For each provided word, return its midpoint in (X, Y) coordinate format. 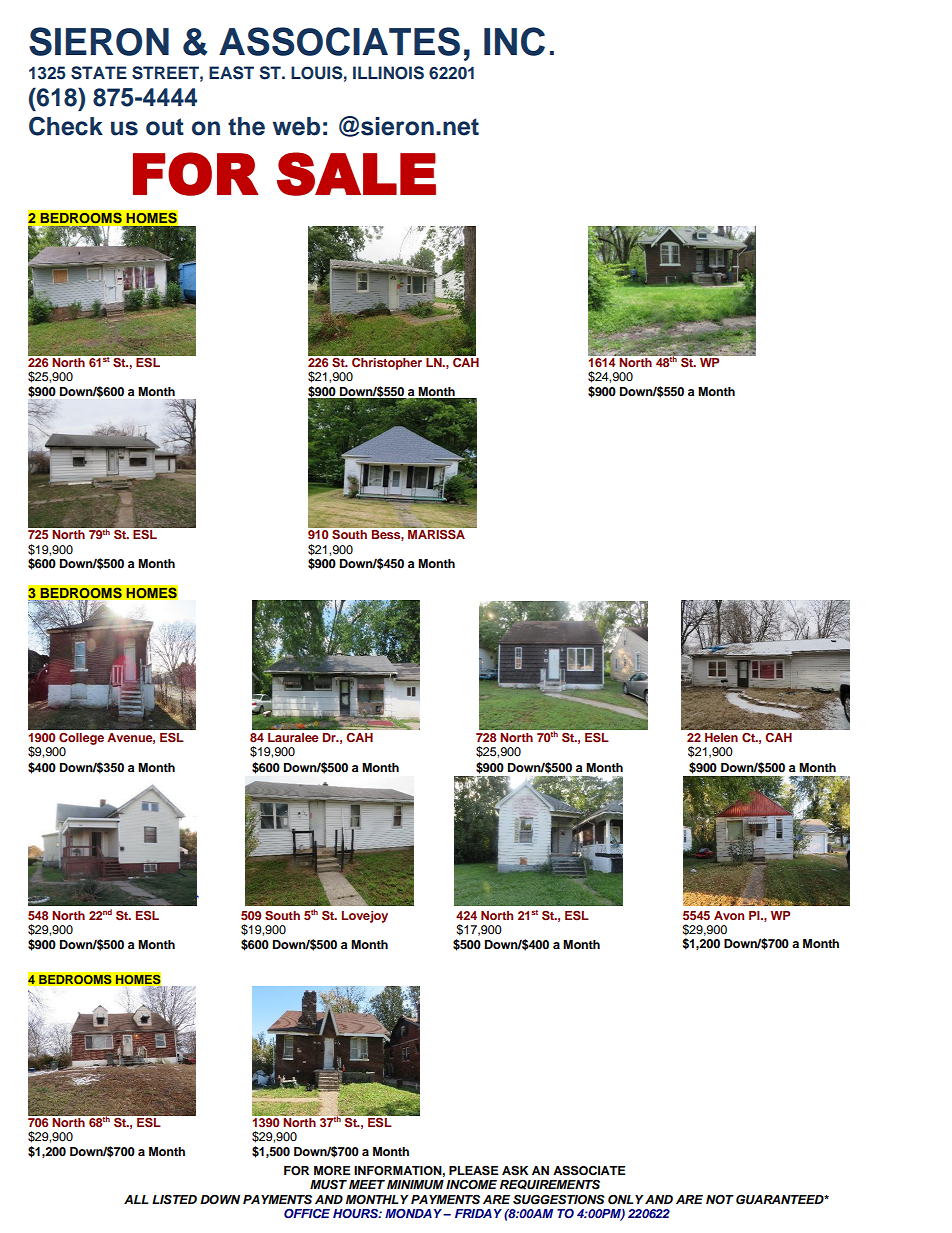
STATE (99, 73)
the (246, 126)
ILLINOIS (388, 73)
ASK (515, 1170)
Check (66, 126)
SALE (356, 174)
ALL (136, 1199)
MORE (332, 1171)
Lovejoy (365, 917)
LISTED (174, 1200)
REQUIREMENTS (550, 1184)
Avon (729, 915)
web (296, 126)
